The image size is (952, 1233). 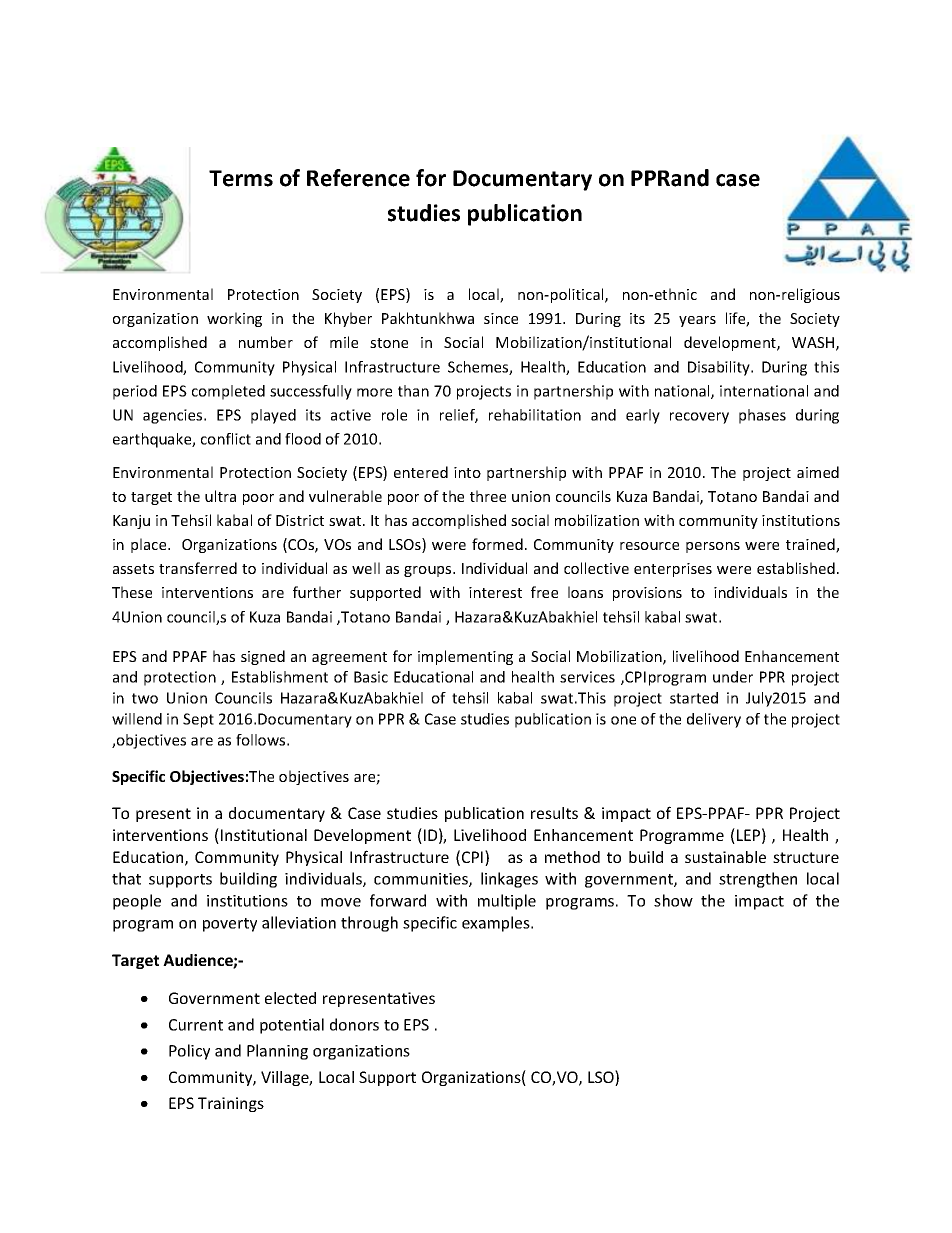 I want to click on signed, so click(x=263, y=657).
